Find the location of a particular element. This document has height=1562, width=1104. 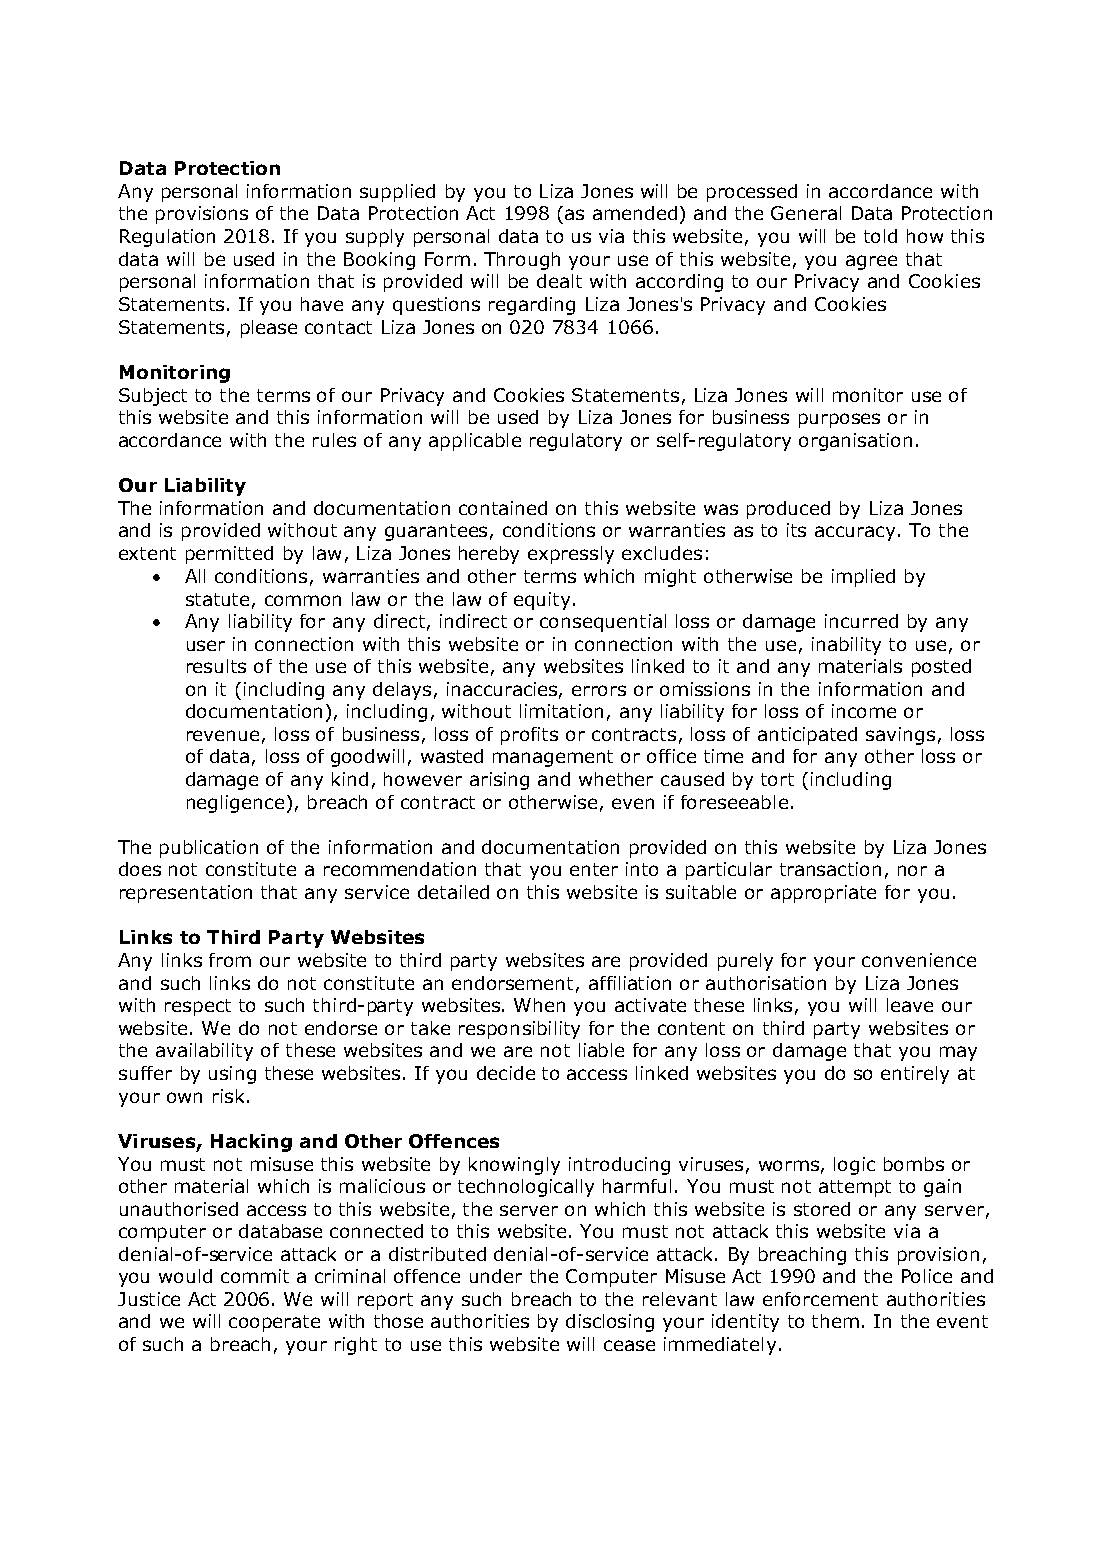

disclosing is located at coordinates (610, 1323).
